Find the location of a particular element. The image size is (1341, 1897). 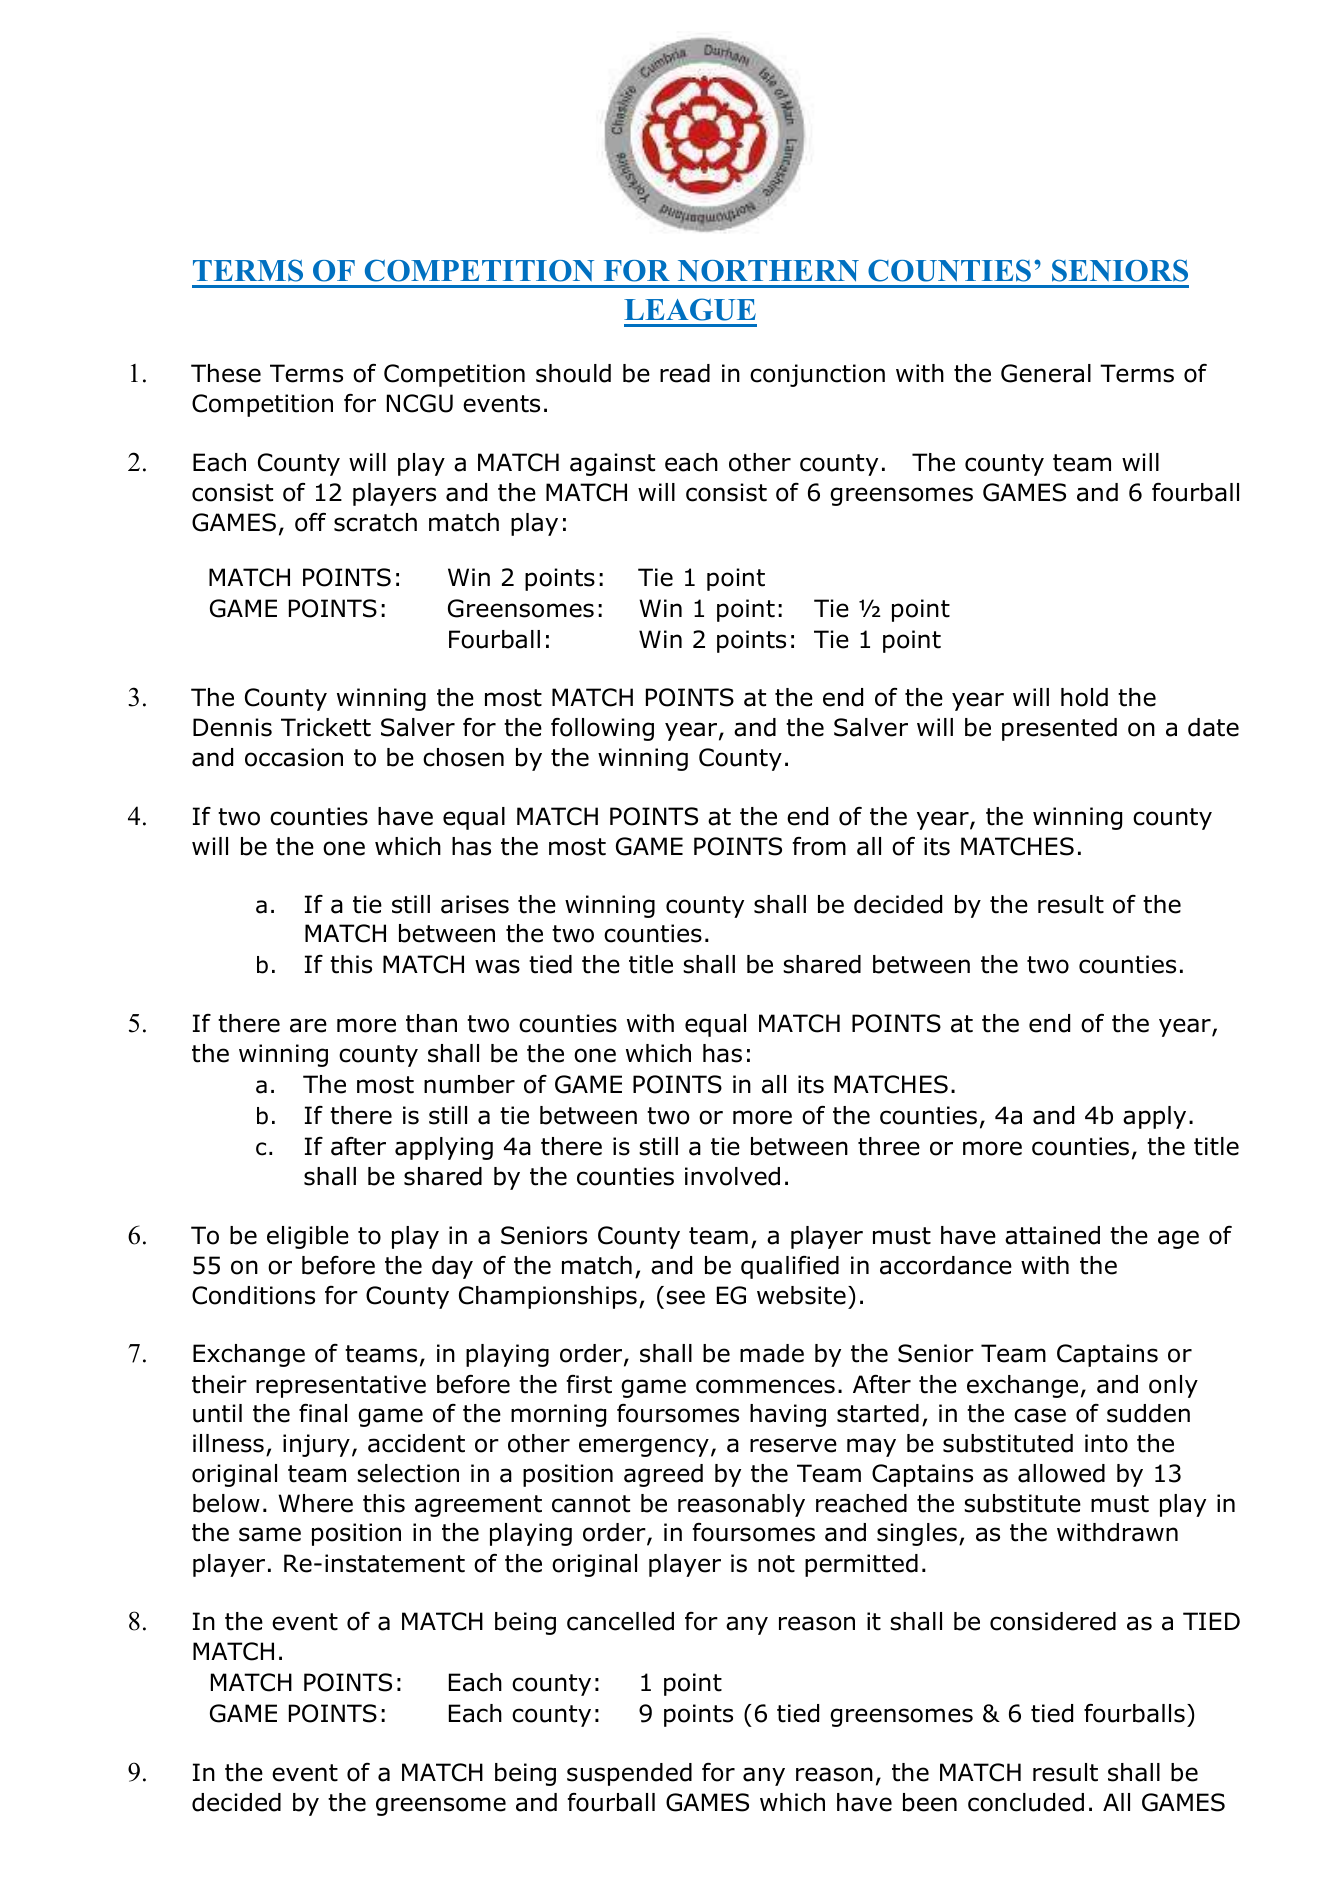

General is located at coordinates (1046, 373).
